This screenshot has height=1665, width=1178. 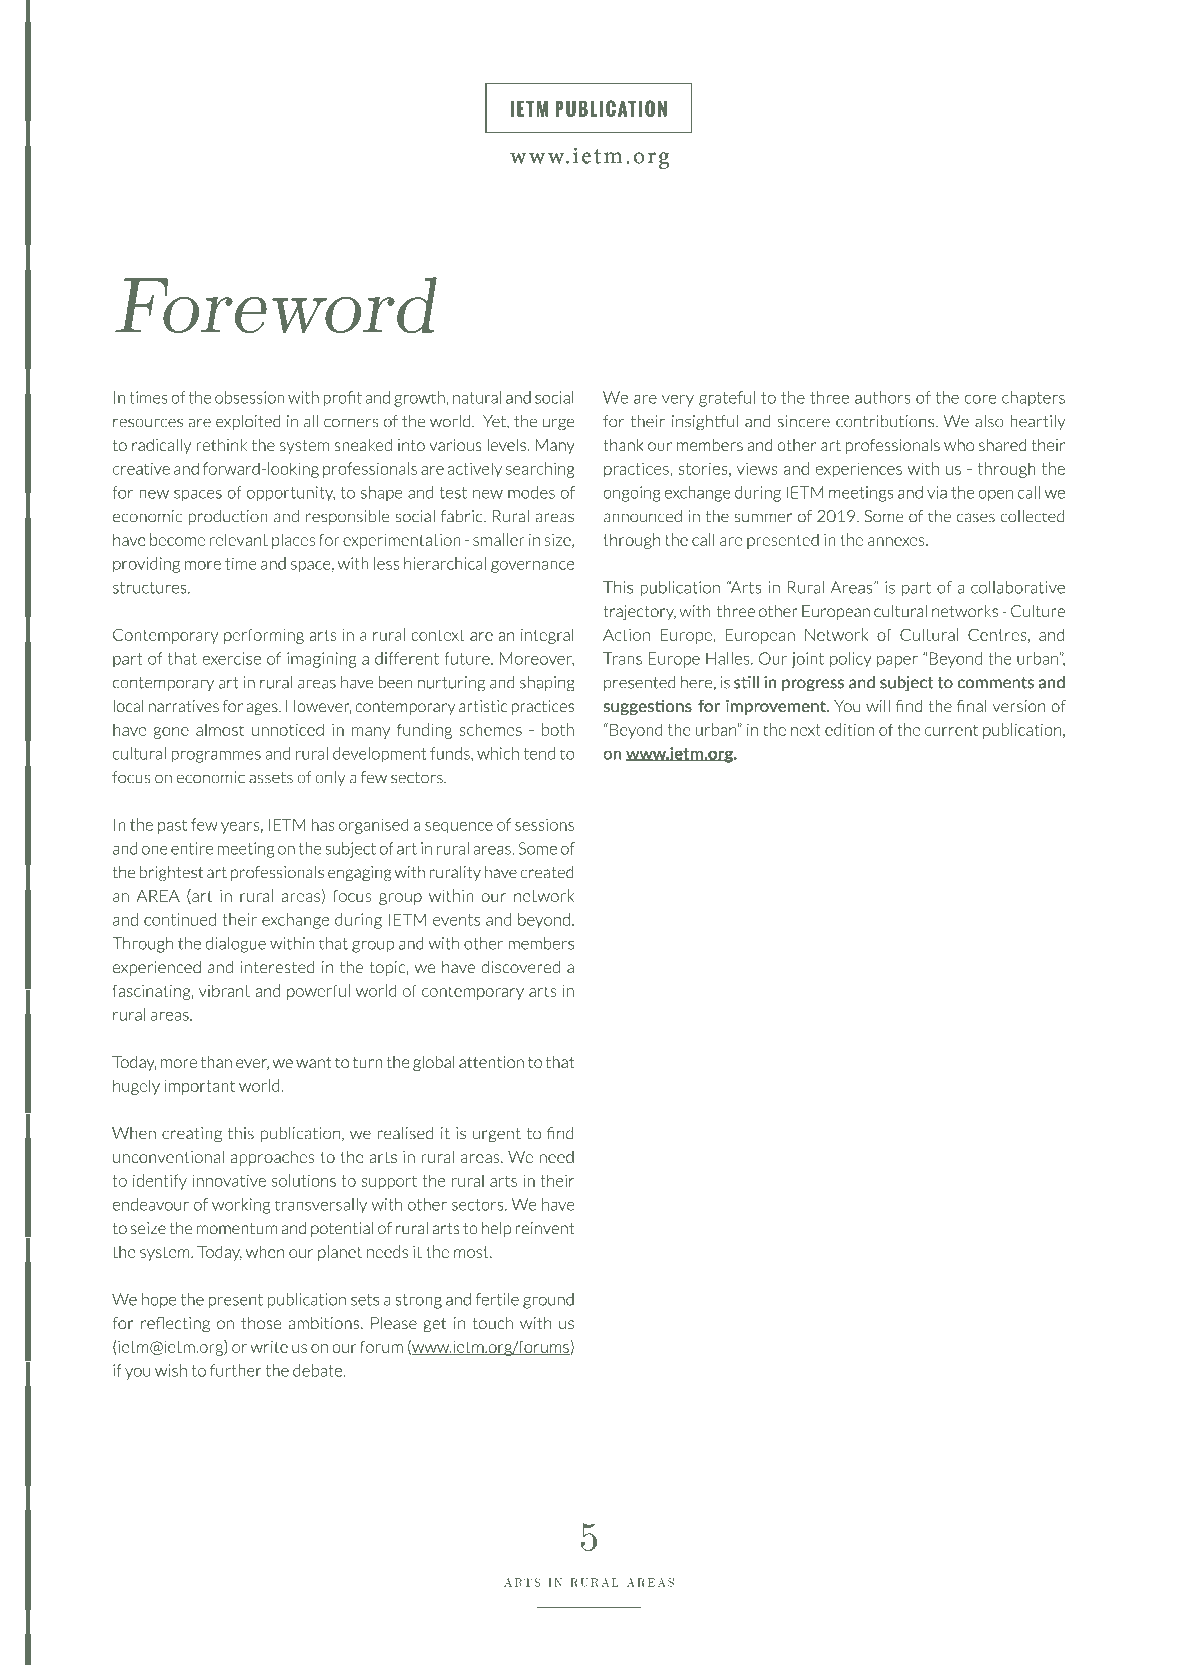 I want to click on discovered, so click(x=520, y=966).
